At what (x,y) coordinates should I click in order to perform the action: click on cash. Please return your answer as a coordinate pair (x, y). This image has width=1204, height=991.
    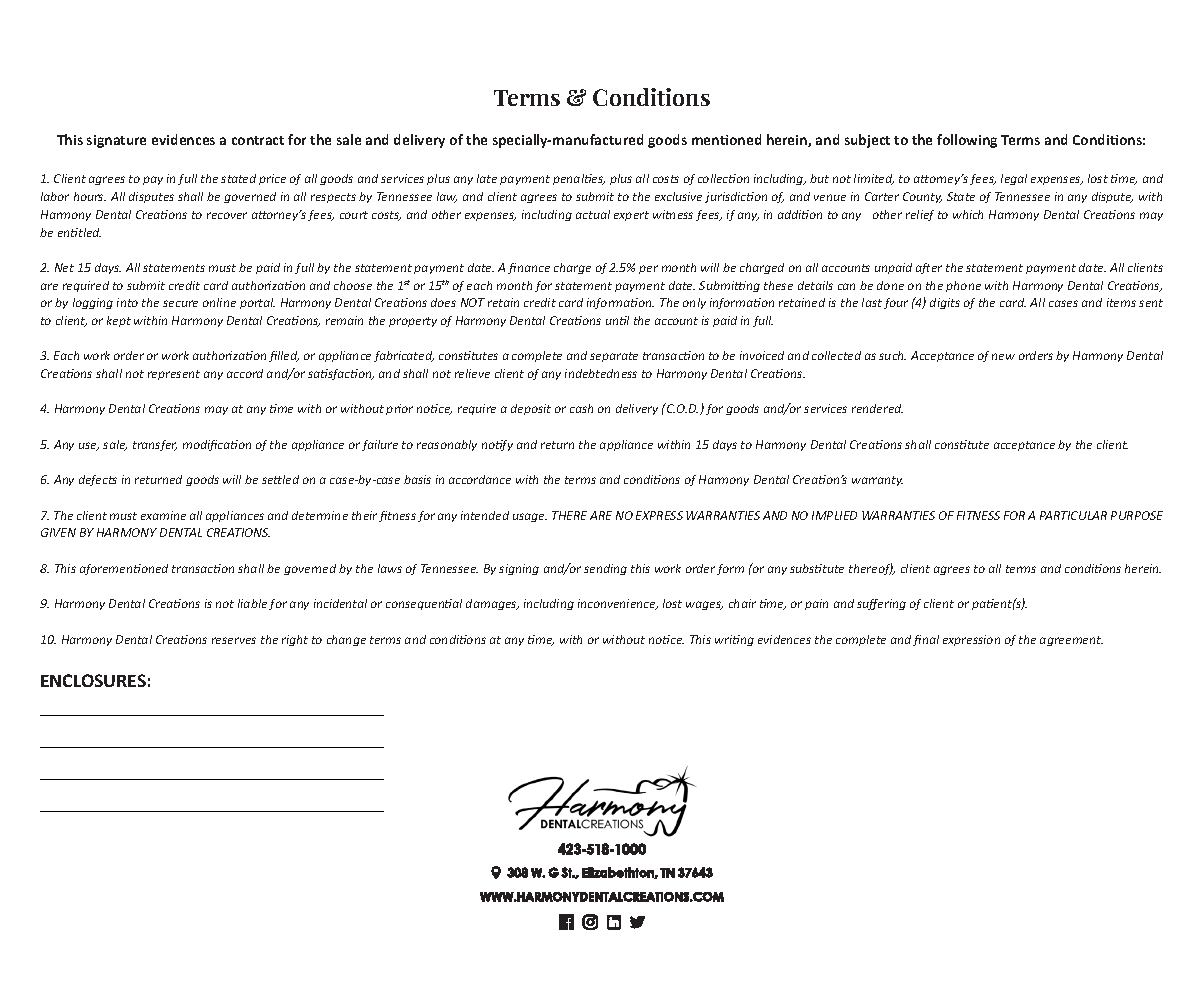
    Looking at the image, I should click on (581, 408).
